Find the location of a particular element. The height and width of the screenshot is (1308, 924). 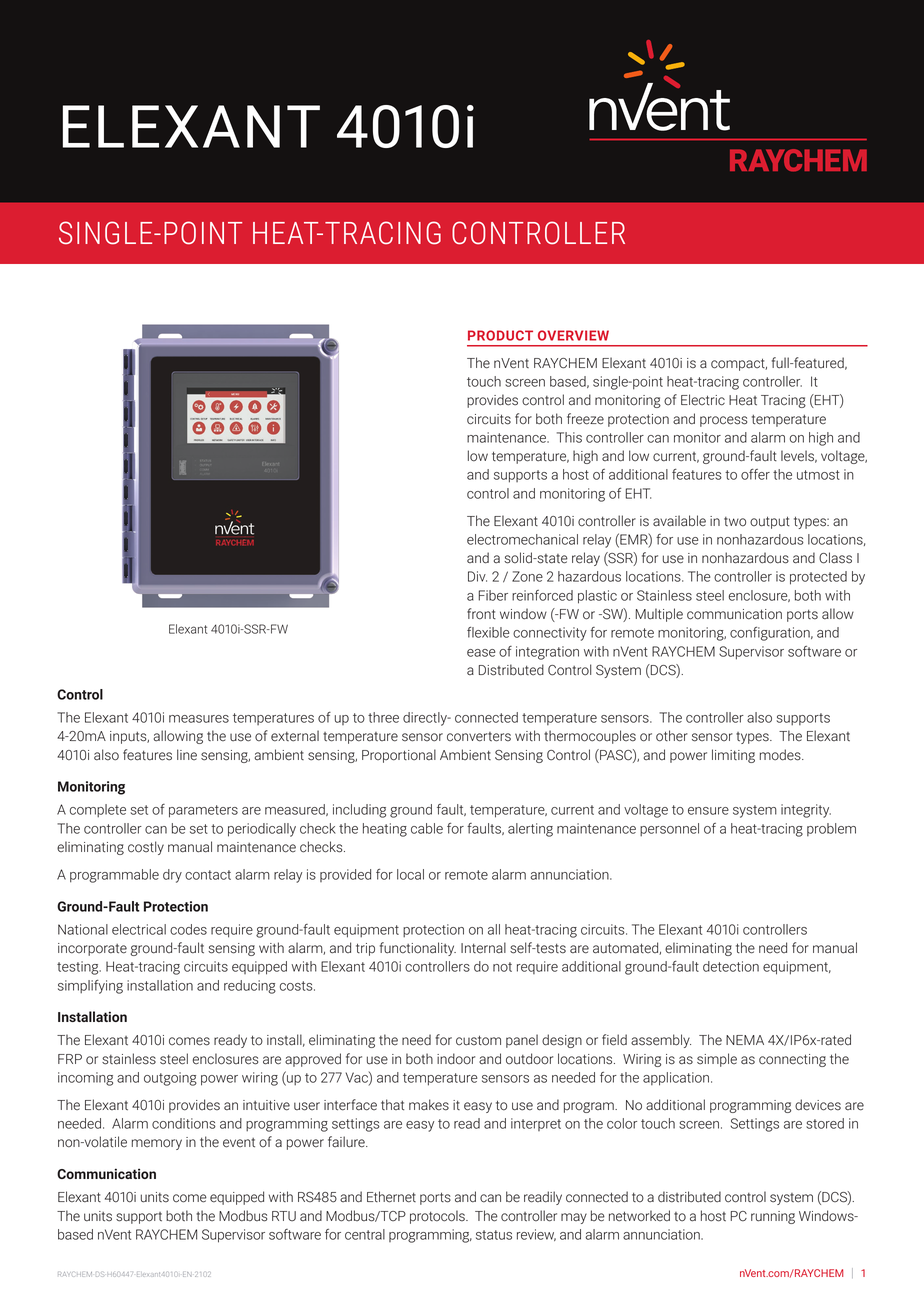

OVERVIEW is located at coordinates (573, 335).
